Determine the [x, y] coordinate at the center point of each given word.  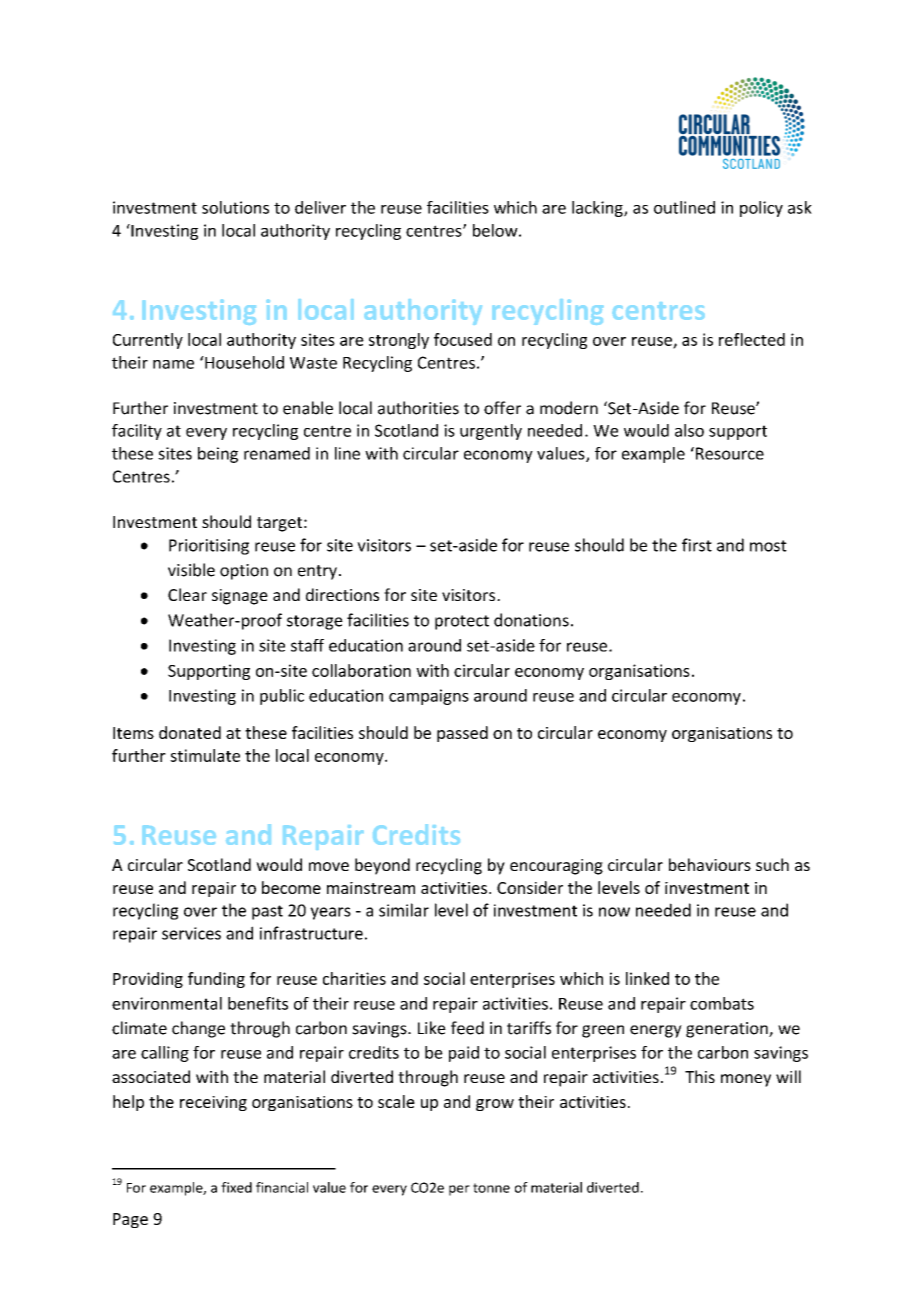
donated [190, 732]
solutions [235, 207]
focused [463, 339]
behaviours [710, 864]
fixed [236, 1187]
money [746, 1080]
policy [761, 209]
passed [462, 734]
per [459, 1190]
